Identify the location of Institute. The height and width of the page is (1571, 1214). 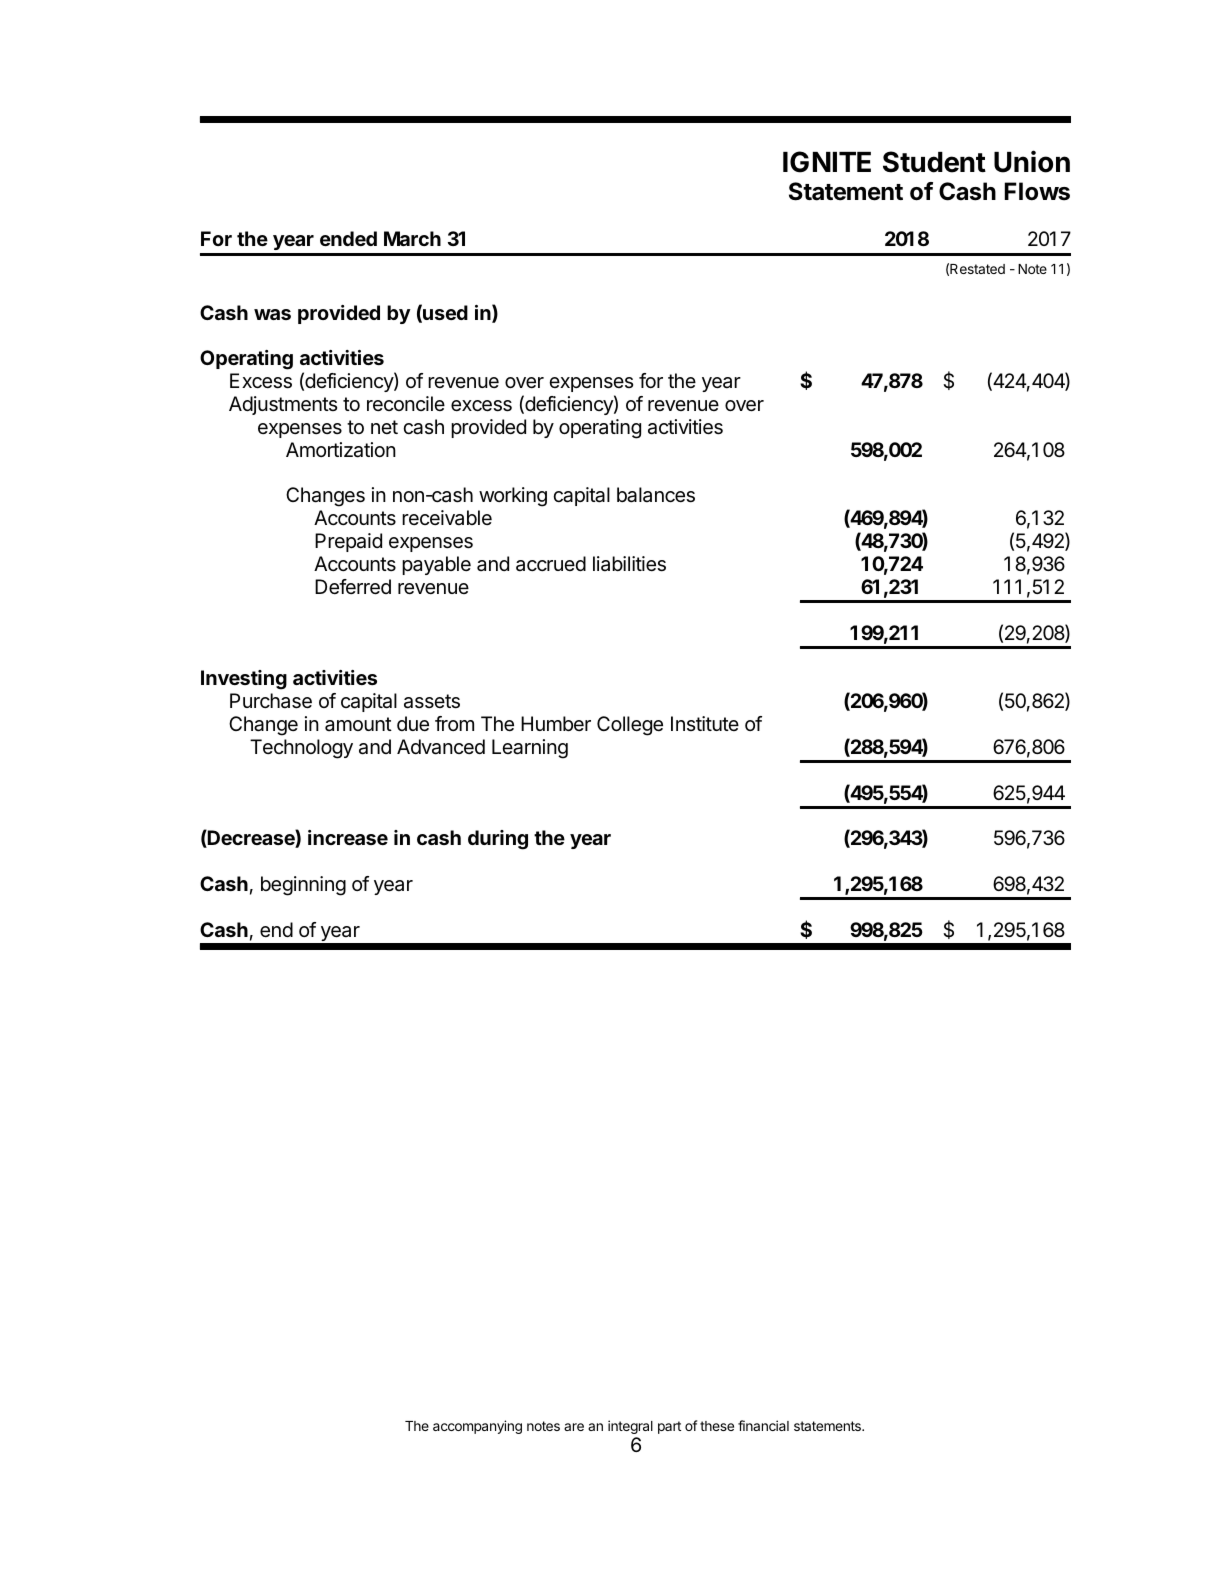
(705, 723).
